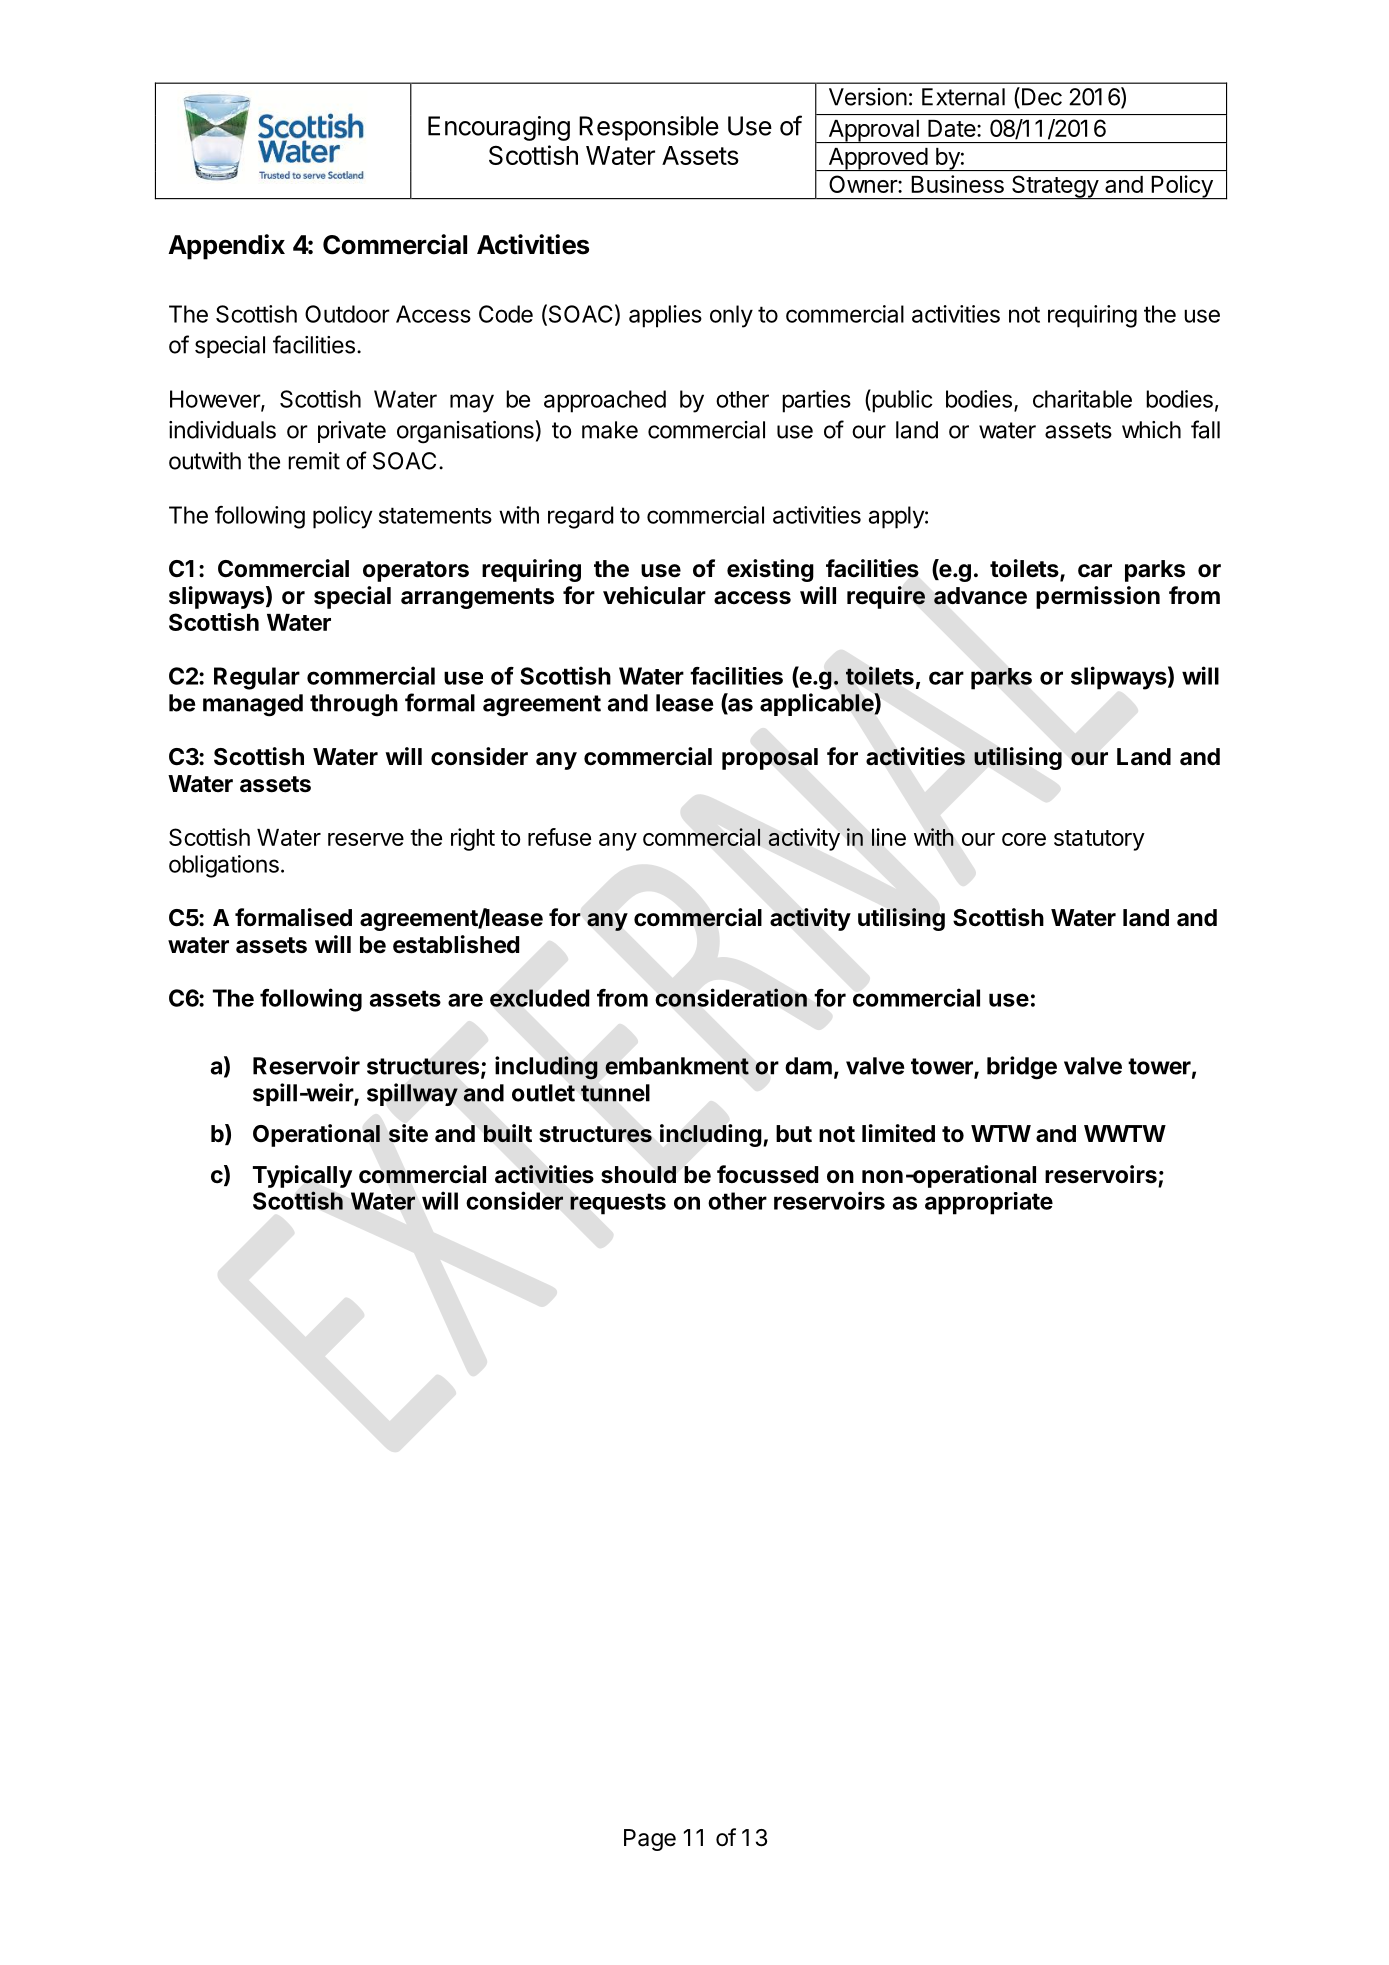 The height and width of the document is (1965, 1389). Describe the element at coordinates (1055, 187) in the document. I see `Strategy` at that location.
